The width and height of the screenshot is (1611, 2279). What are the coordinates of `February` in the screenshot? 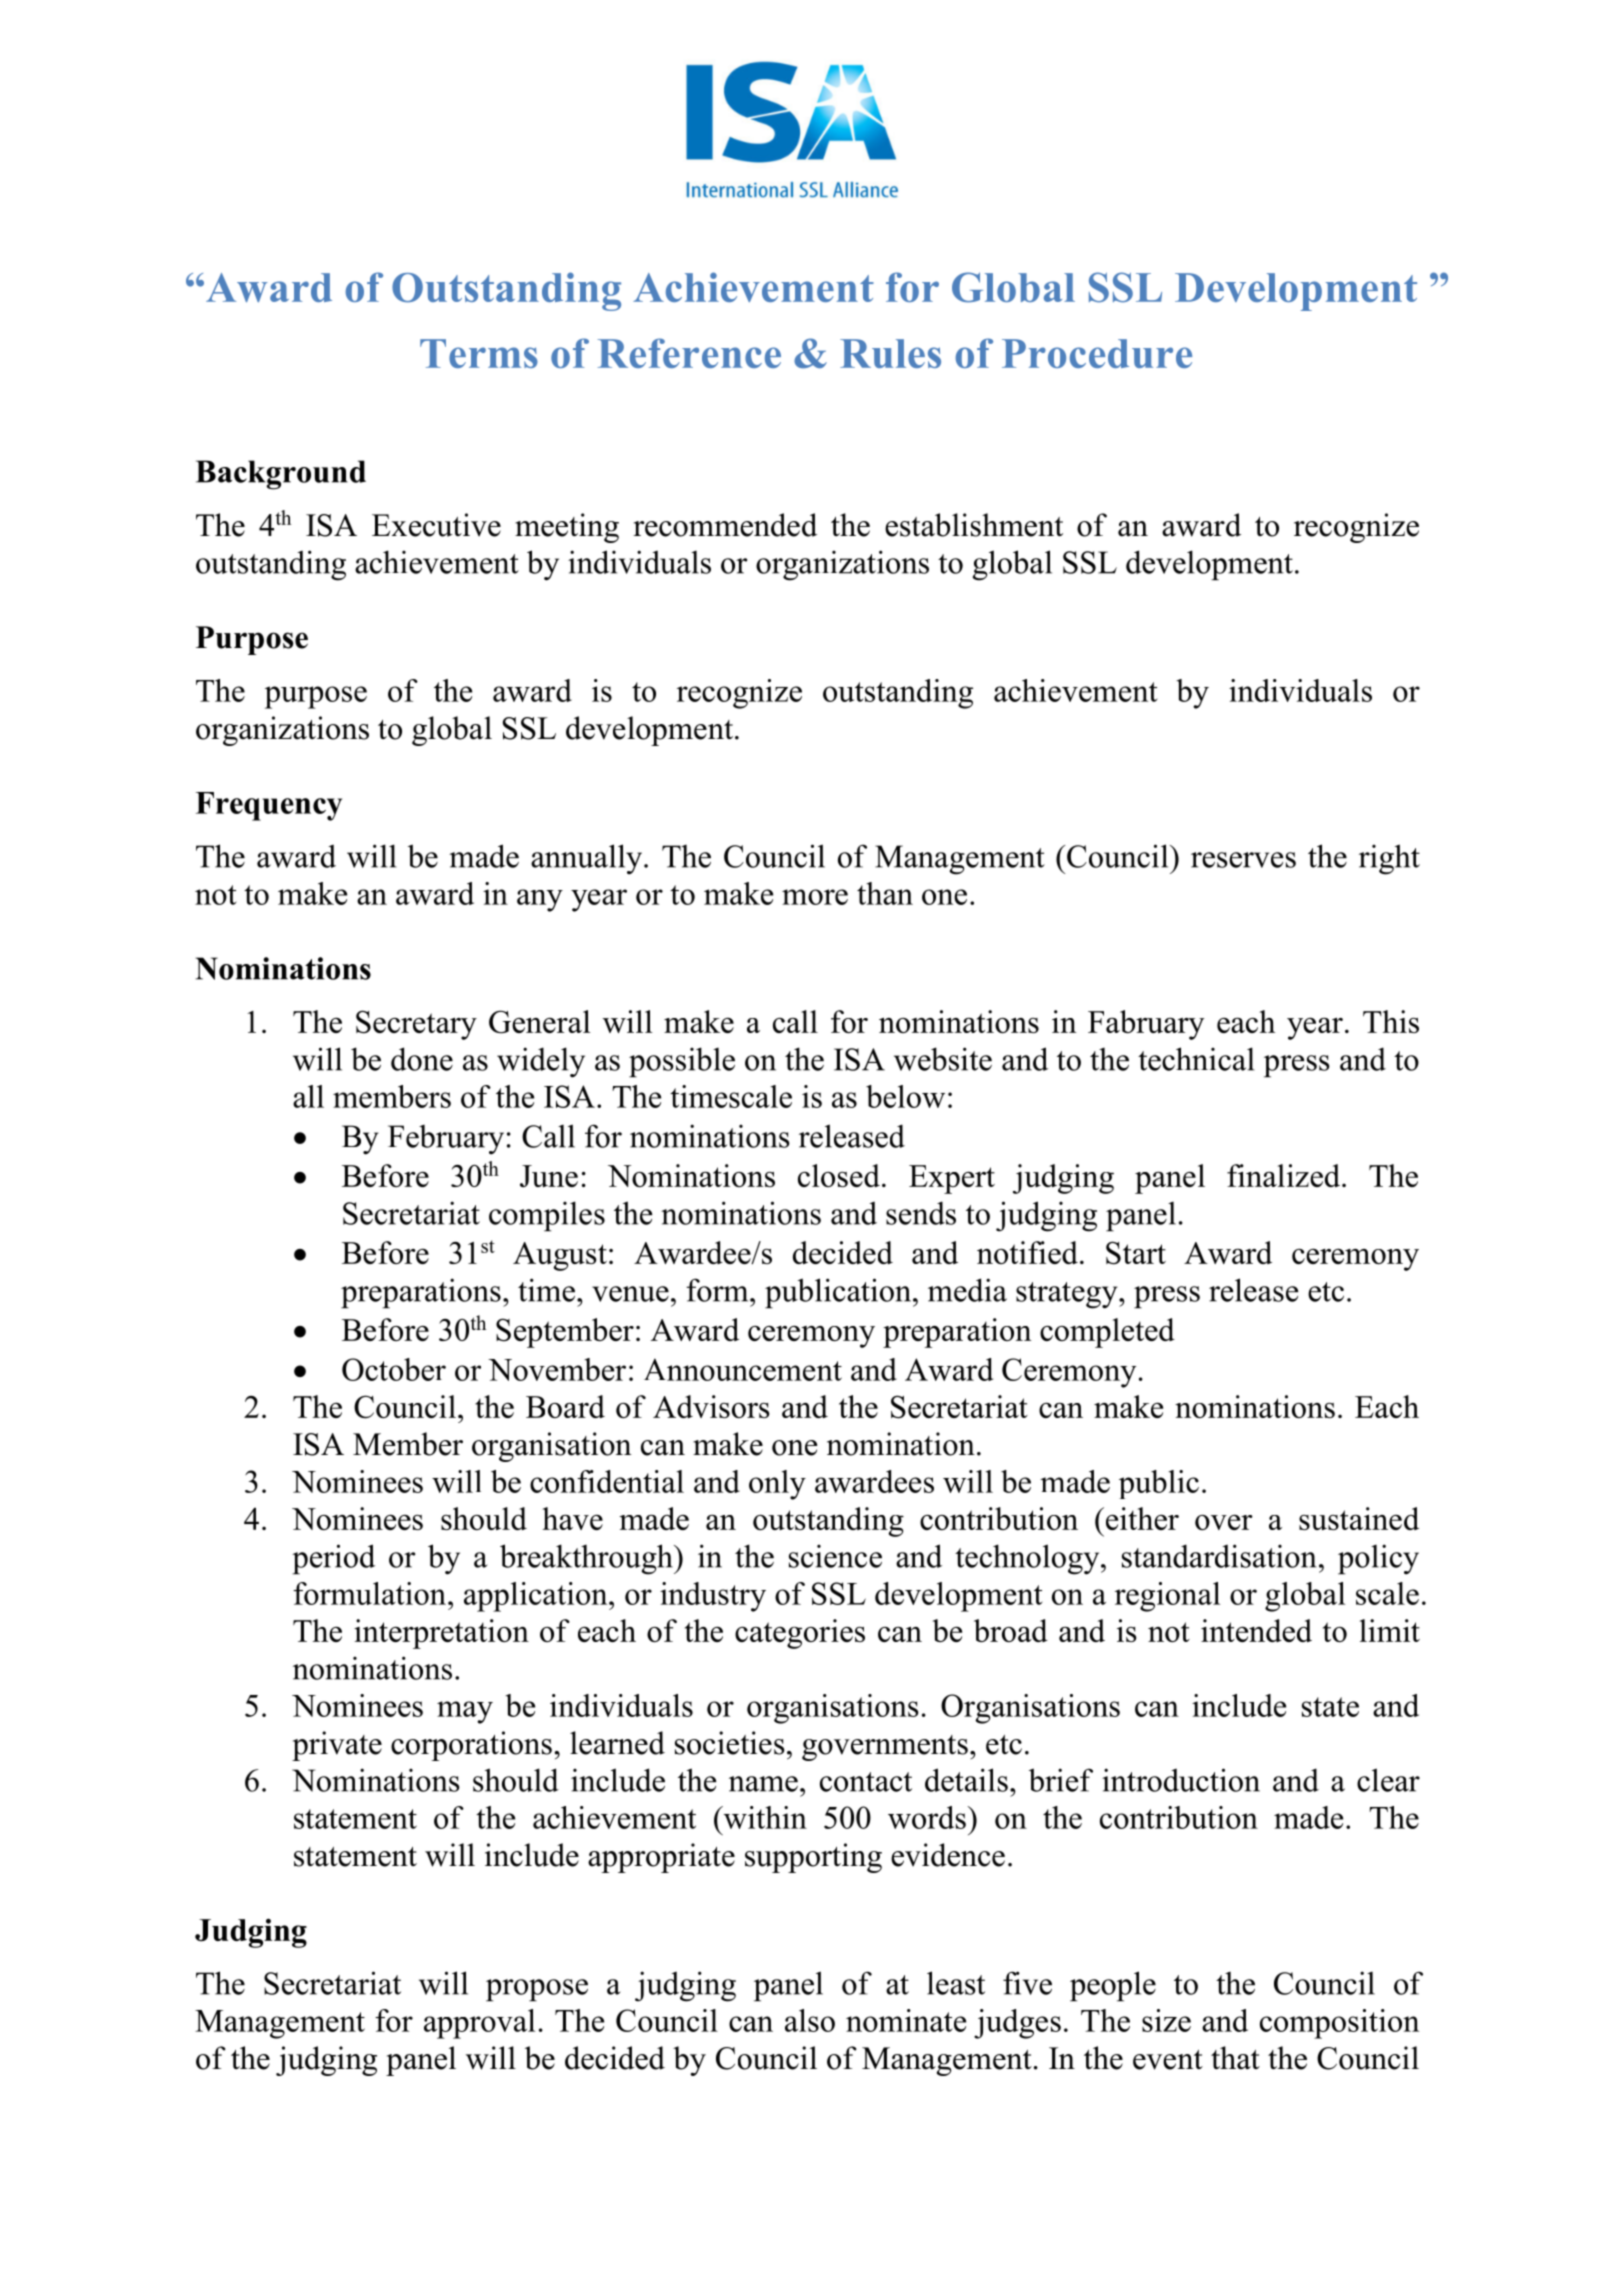 It's located at (446, 1140).
